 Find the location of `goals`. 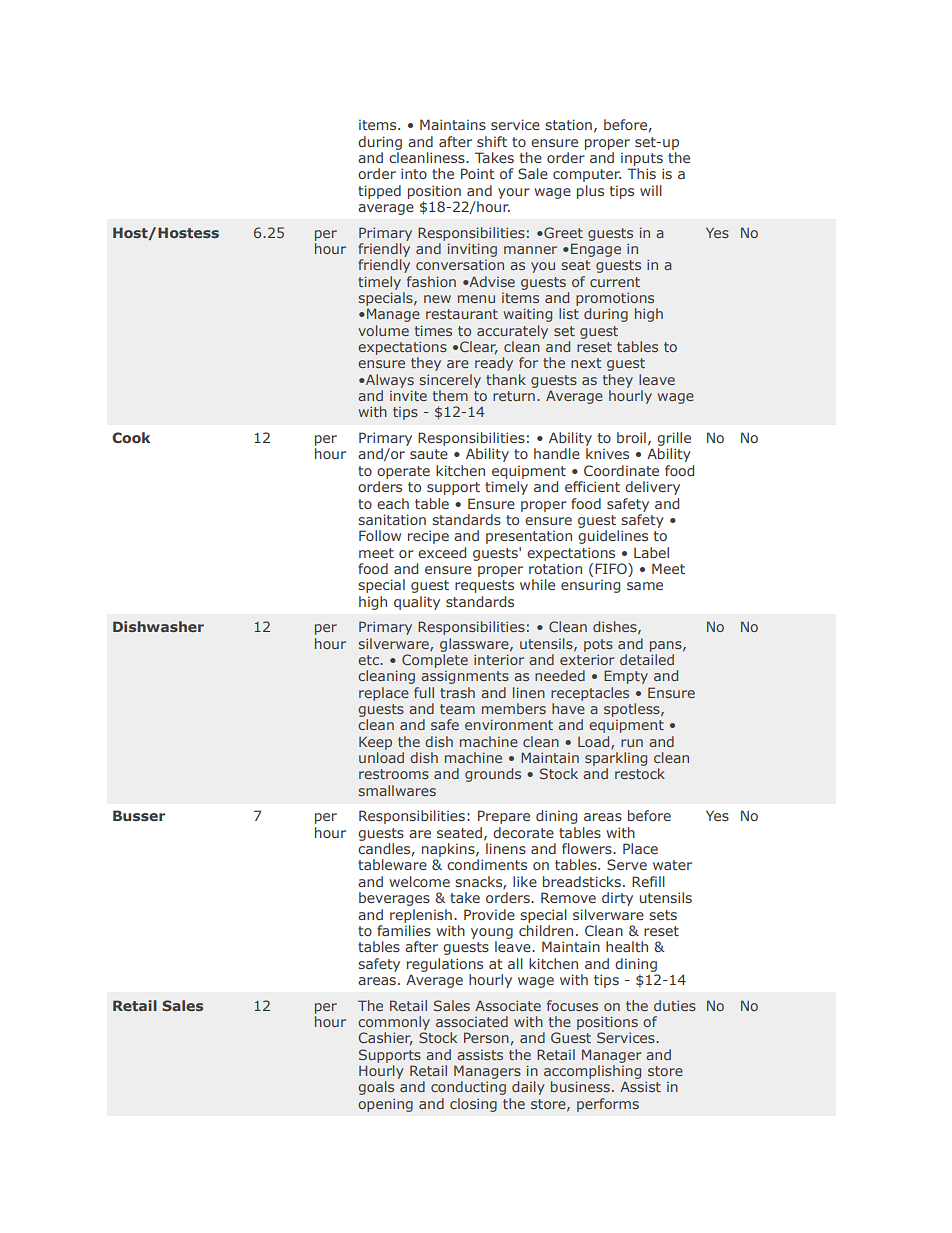

goals is located at coordinates (376, 1088).
